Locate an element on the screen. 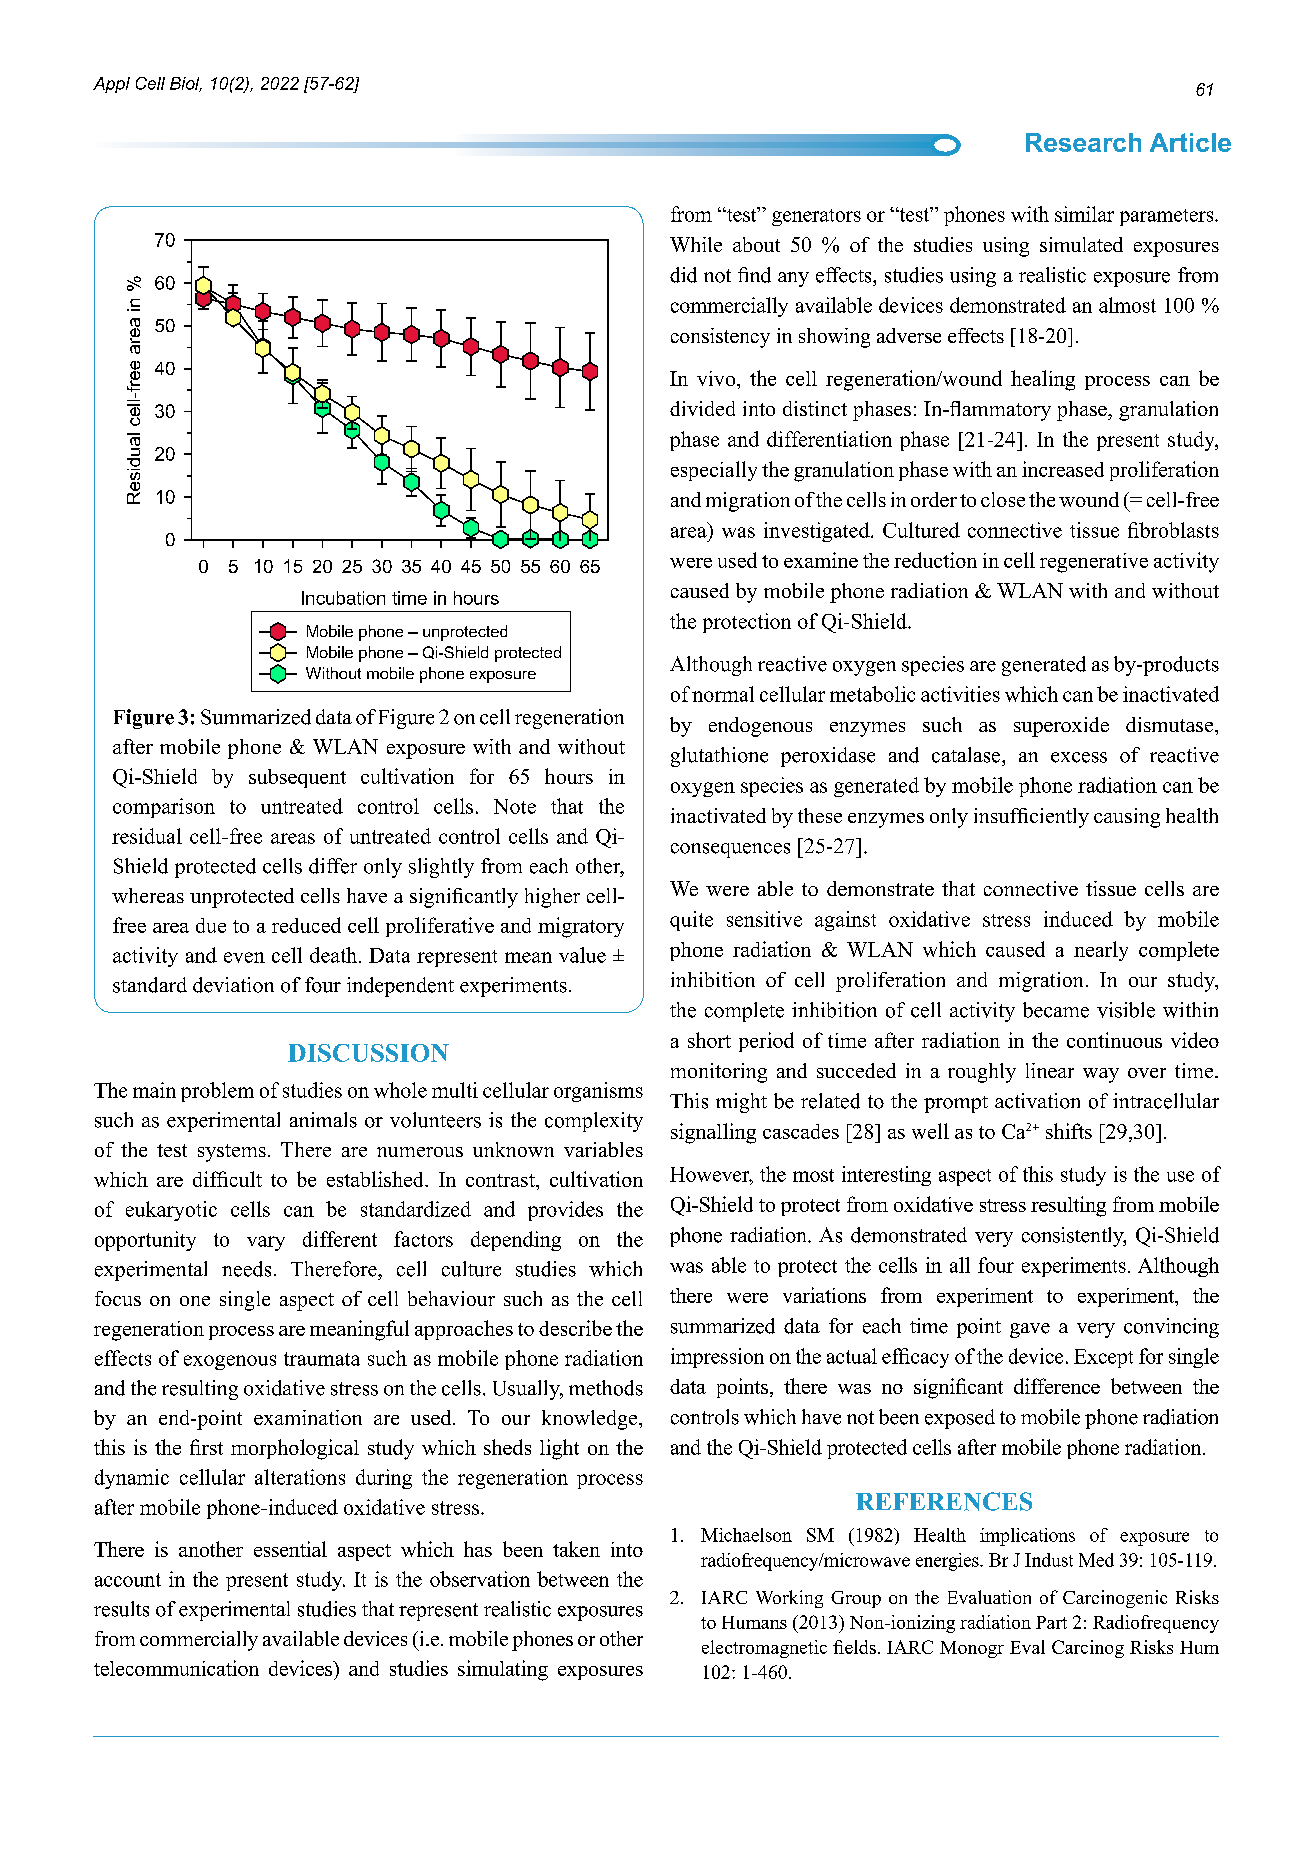 The height and width of the screenshot is (1857, 1313). shifts is located at coordinates (1069, 1131).
